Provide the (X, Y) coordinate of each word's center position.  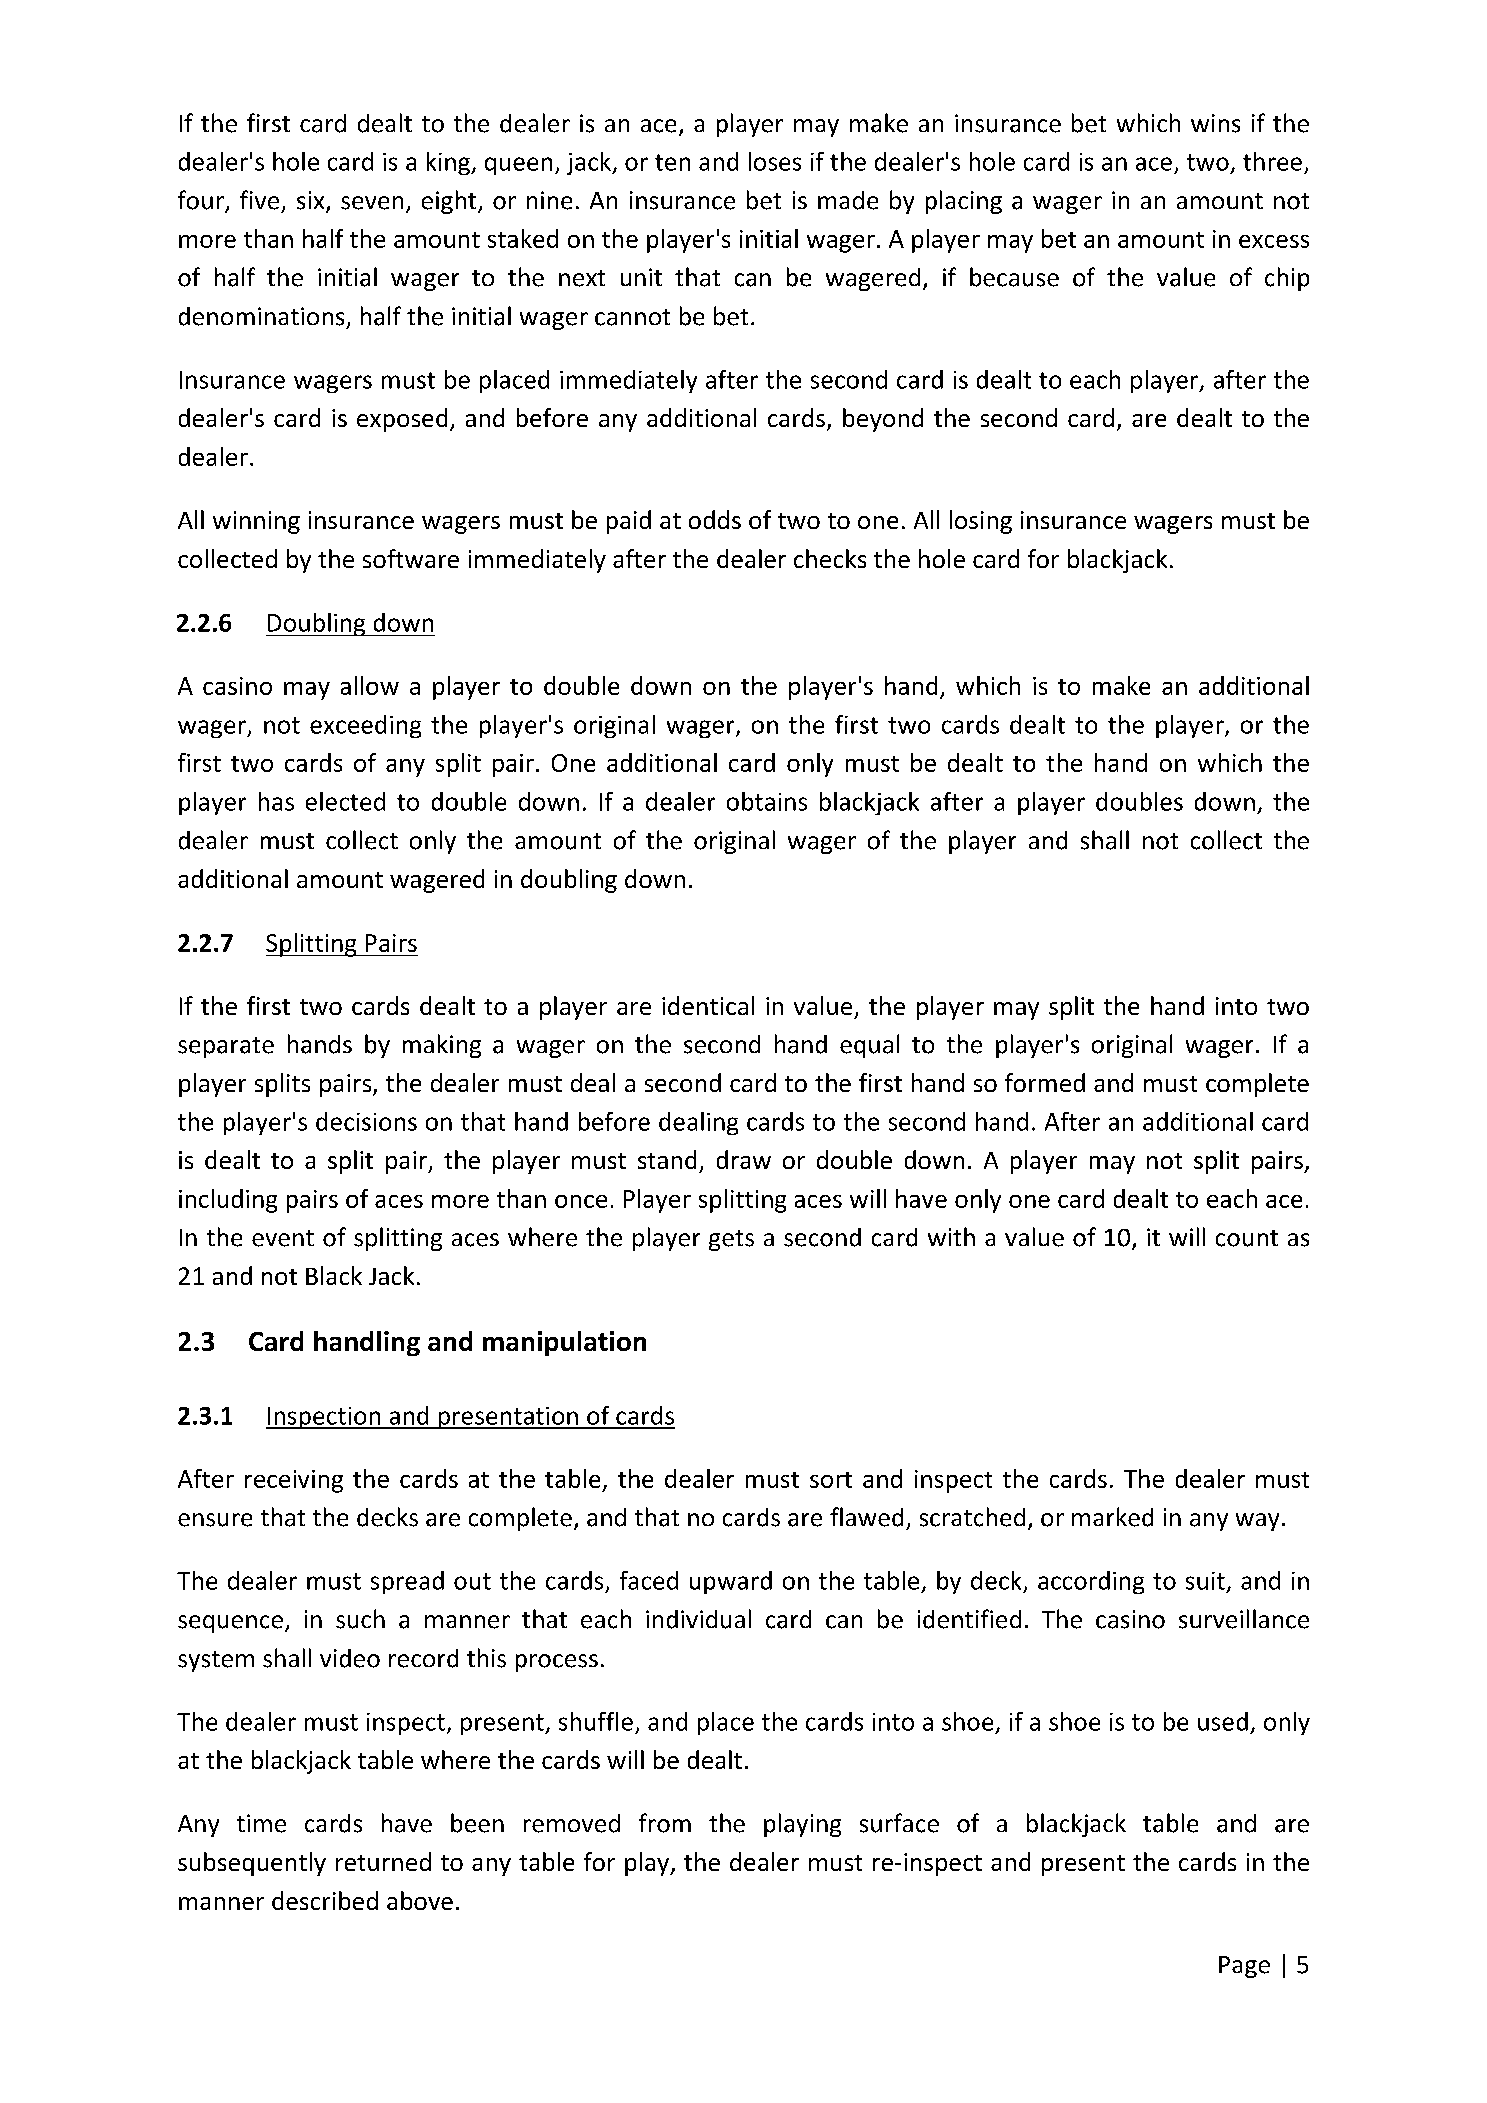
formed (1045, 1082)
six (312, 201)
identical (708, 1005)
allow (370, 685)
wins (1215, 123)
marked (1112, 1517)
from (665, 1823)
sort (831, 1480)
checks (830, 558)
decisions (366, 1121)
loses (775, 161)
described (325, 1900)
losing (981, 522)
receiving (294, 1481)
